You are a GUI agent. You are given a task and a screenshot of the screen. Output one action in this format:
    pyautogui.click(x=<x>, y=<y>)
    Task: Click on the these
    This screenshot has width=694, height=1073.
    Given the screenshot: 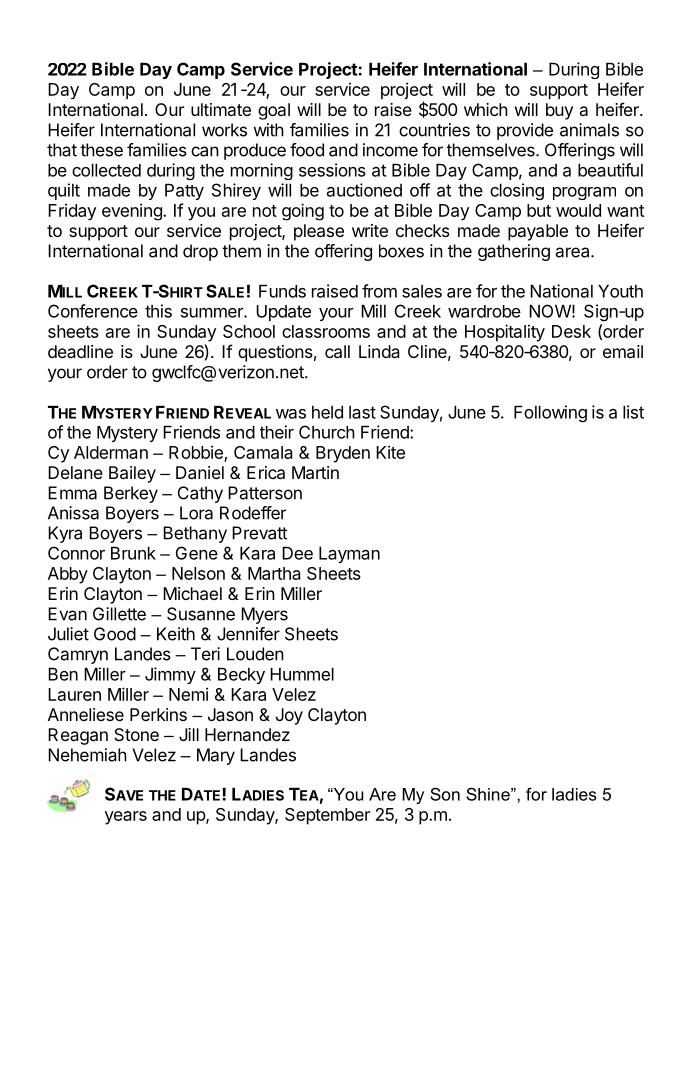 What is the action you would take?
    pyautogui.click(x=101, y=150)
